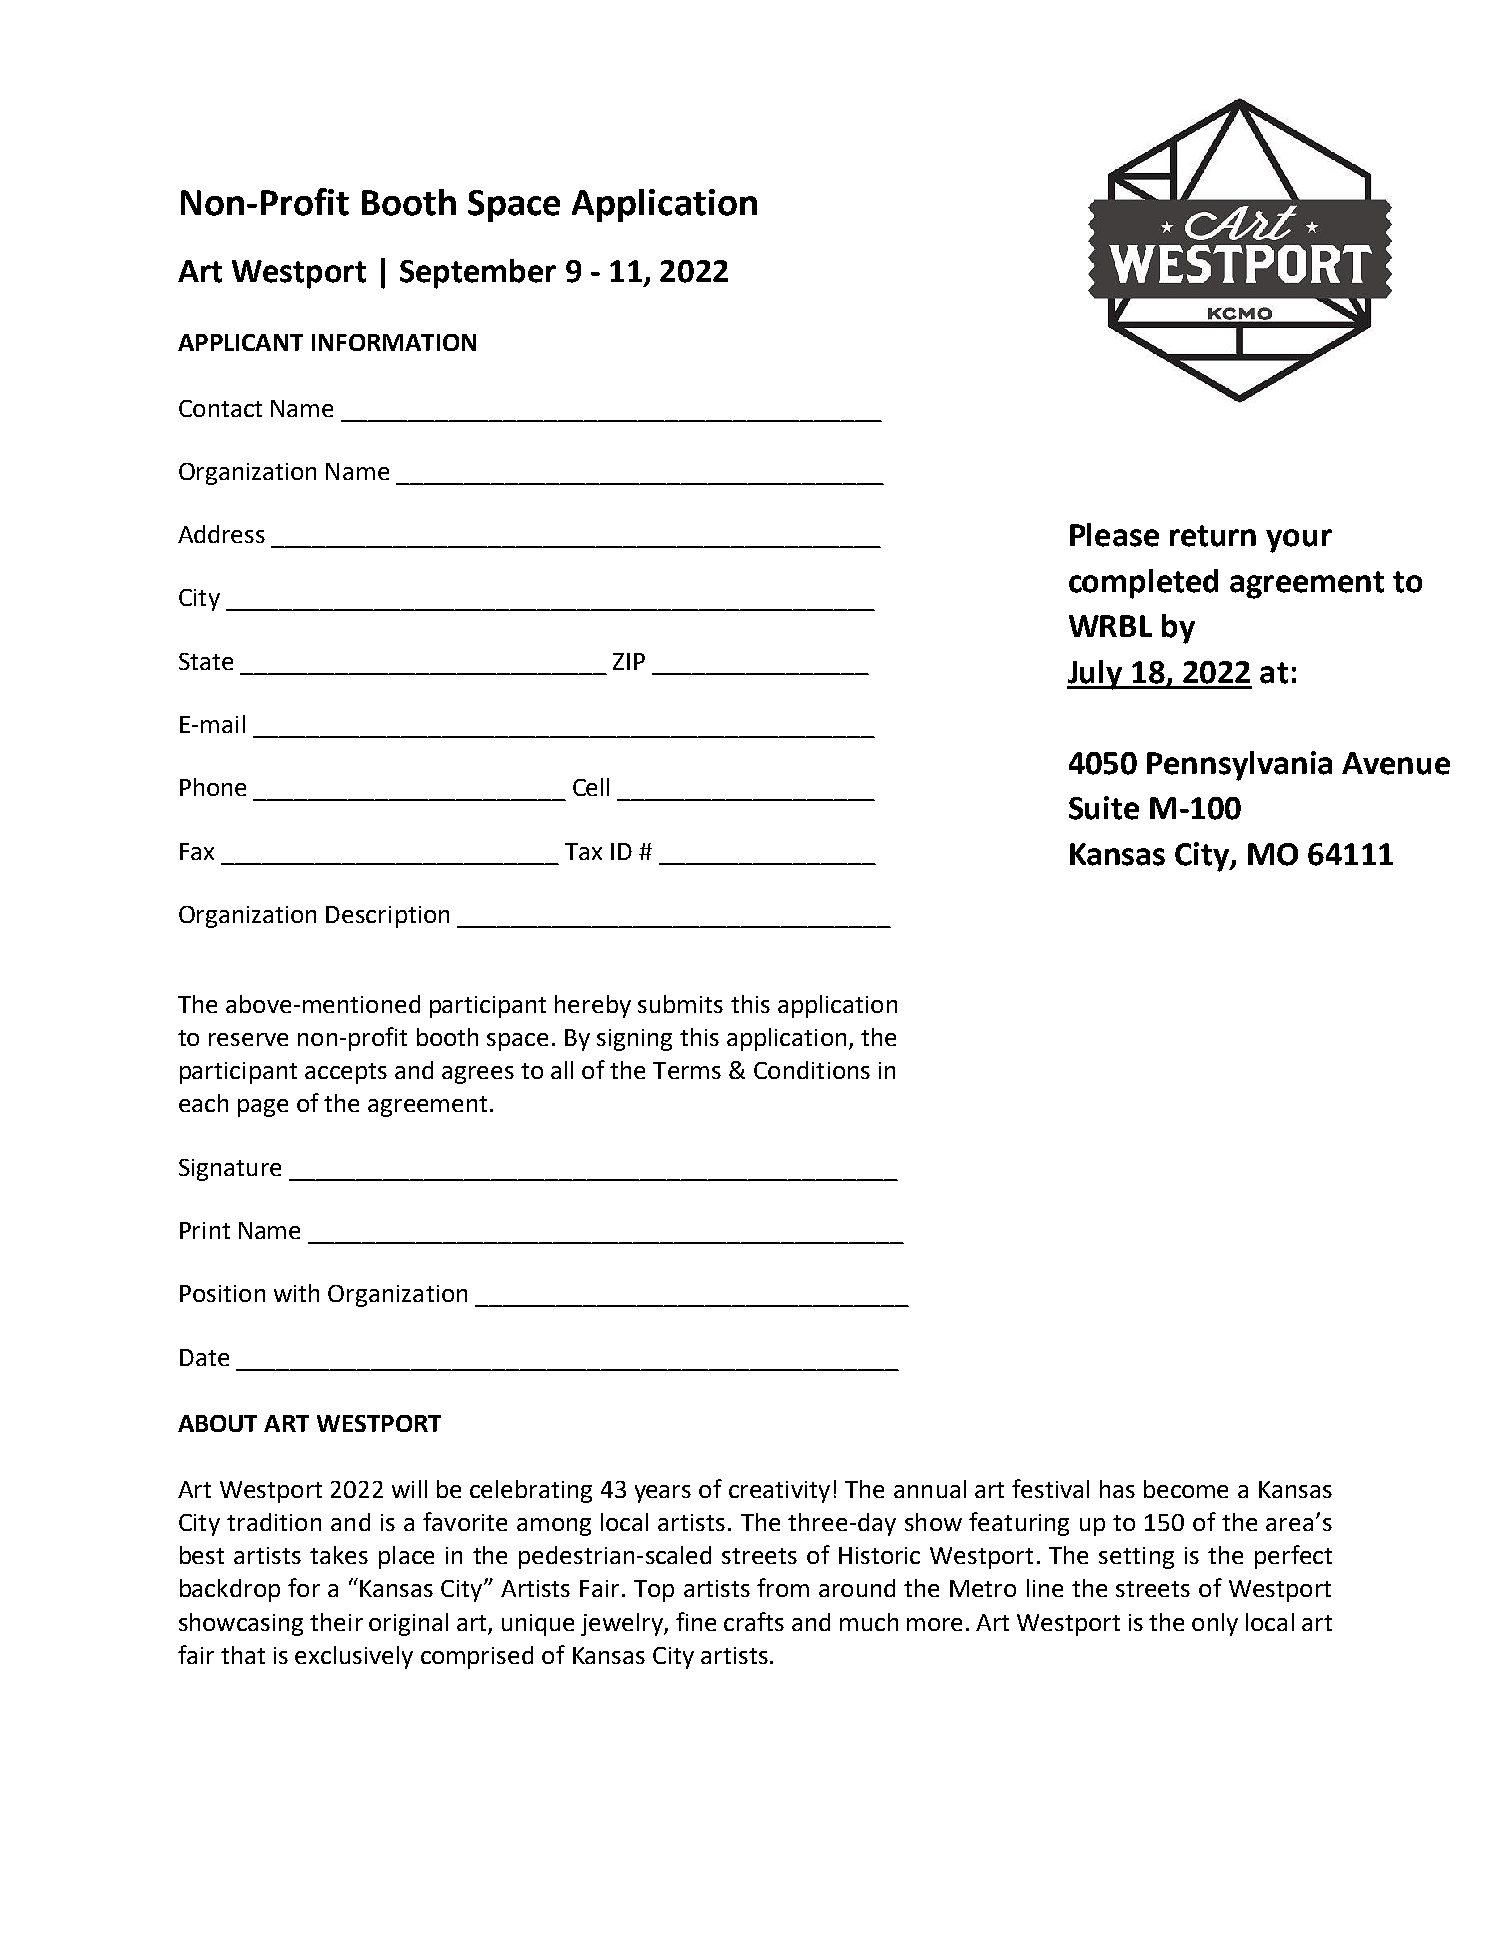 The image size is (1510, 1954). Describe the element at coordinates (680, 1004) in the screenshot. I see `submits` at that location.
